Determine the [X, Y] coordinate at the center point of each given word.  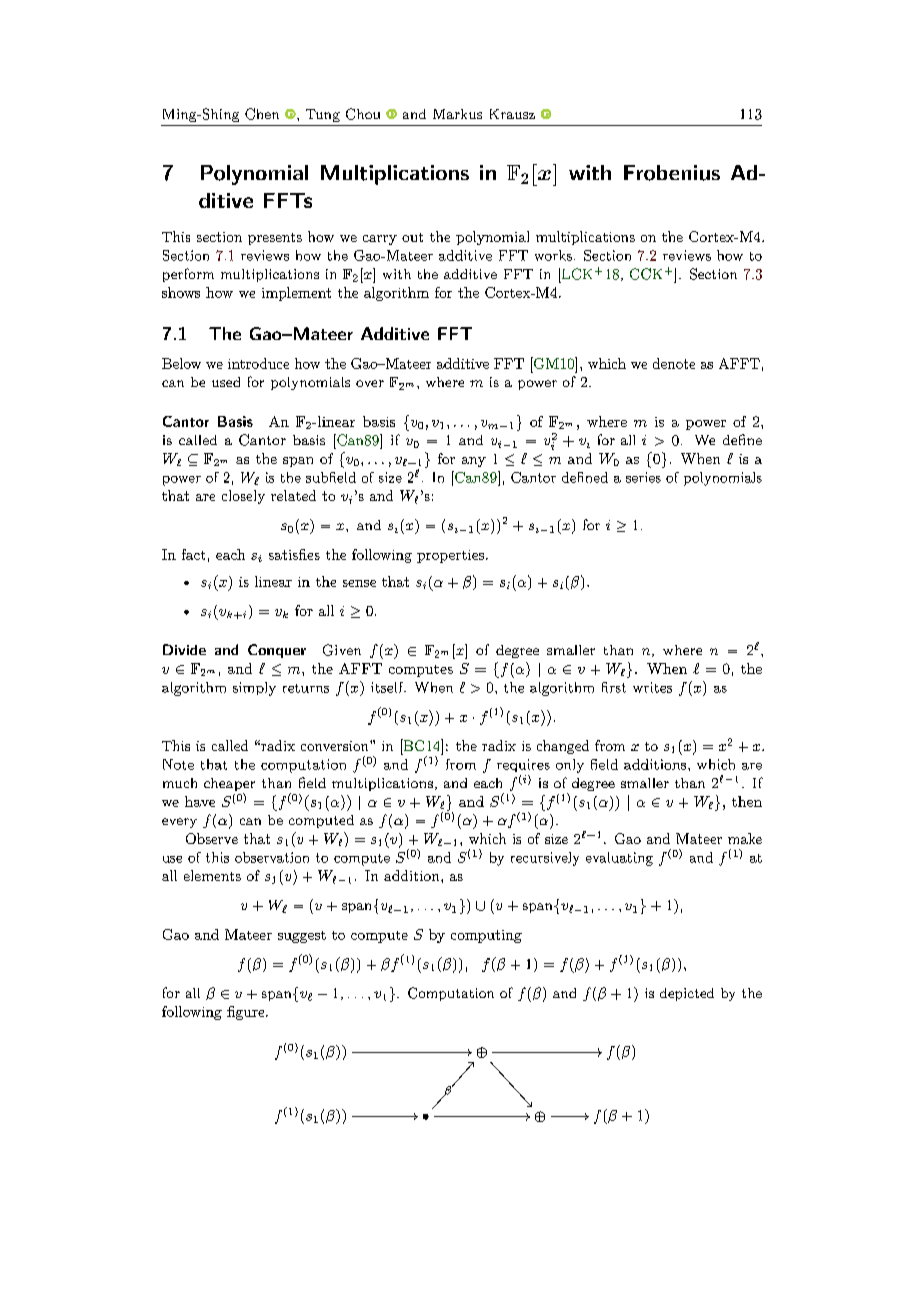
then [747, 801]
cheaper [229, 786]
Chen [262, 114]
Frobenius [672, 173]
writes [652, 687]
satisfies [294, 554]
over [370, 383]
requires [523, 765]
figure [247, 1013]
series [643, 477]
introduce [258, 363]
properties [450, 556]
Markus [457, 114]
